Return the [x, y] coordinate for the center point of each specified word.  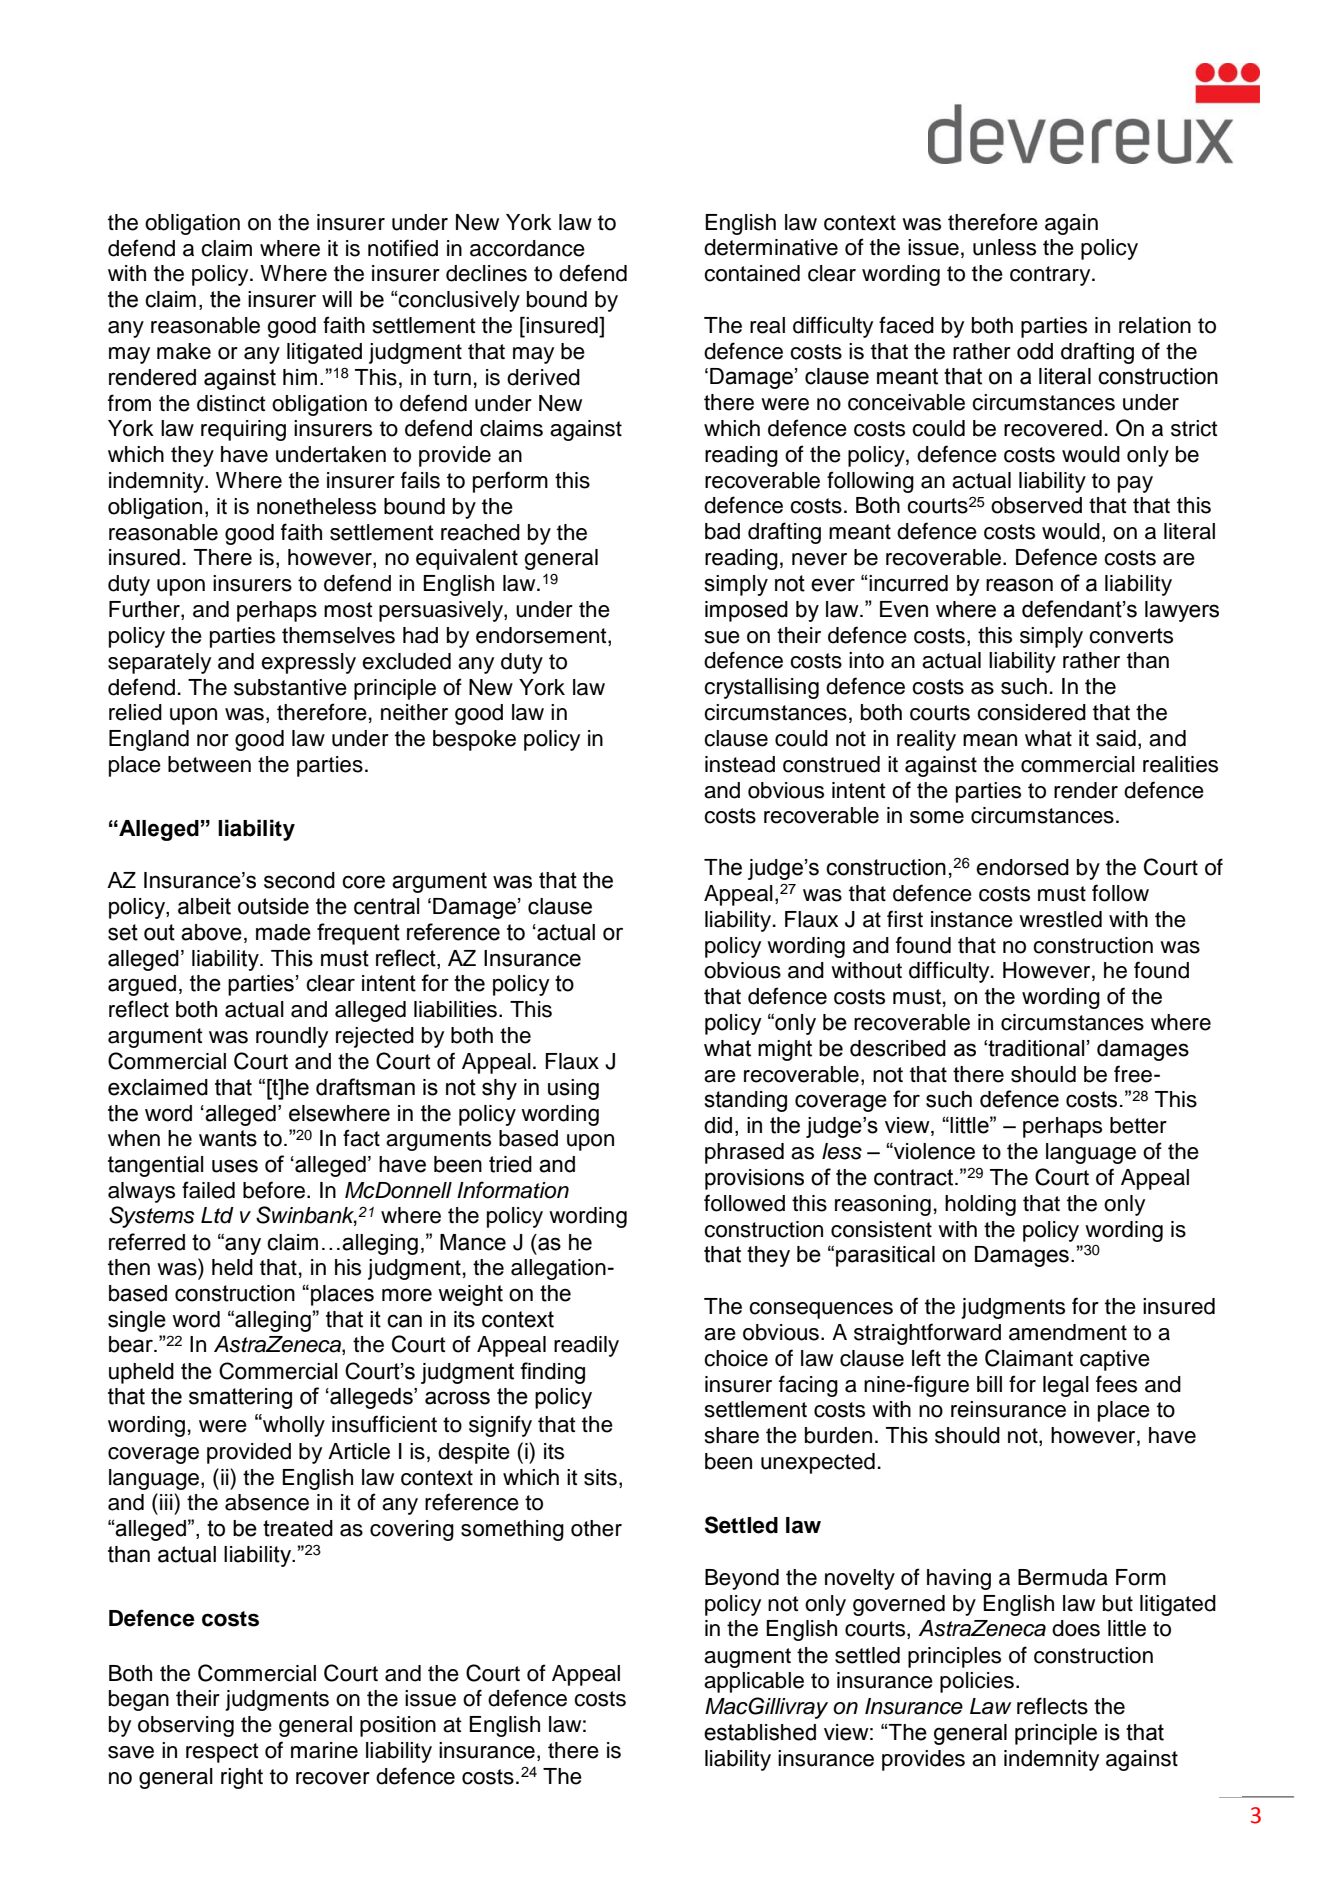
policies [977, 1682]
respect [222, 1753]
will [337, 299]
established [760, 1732]
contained [752, 273]
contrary [1051, 276]
